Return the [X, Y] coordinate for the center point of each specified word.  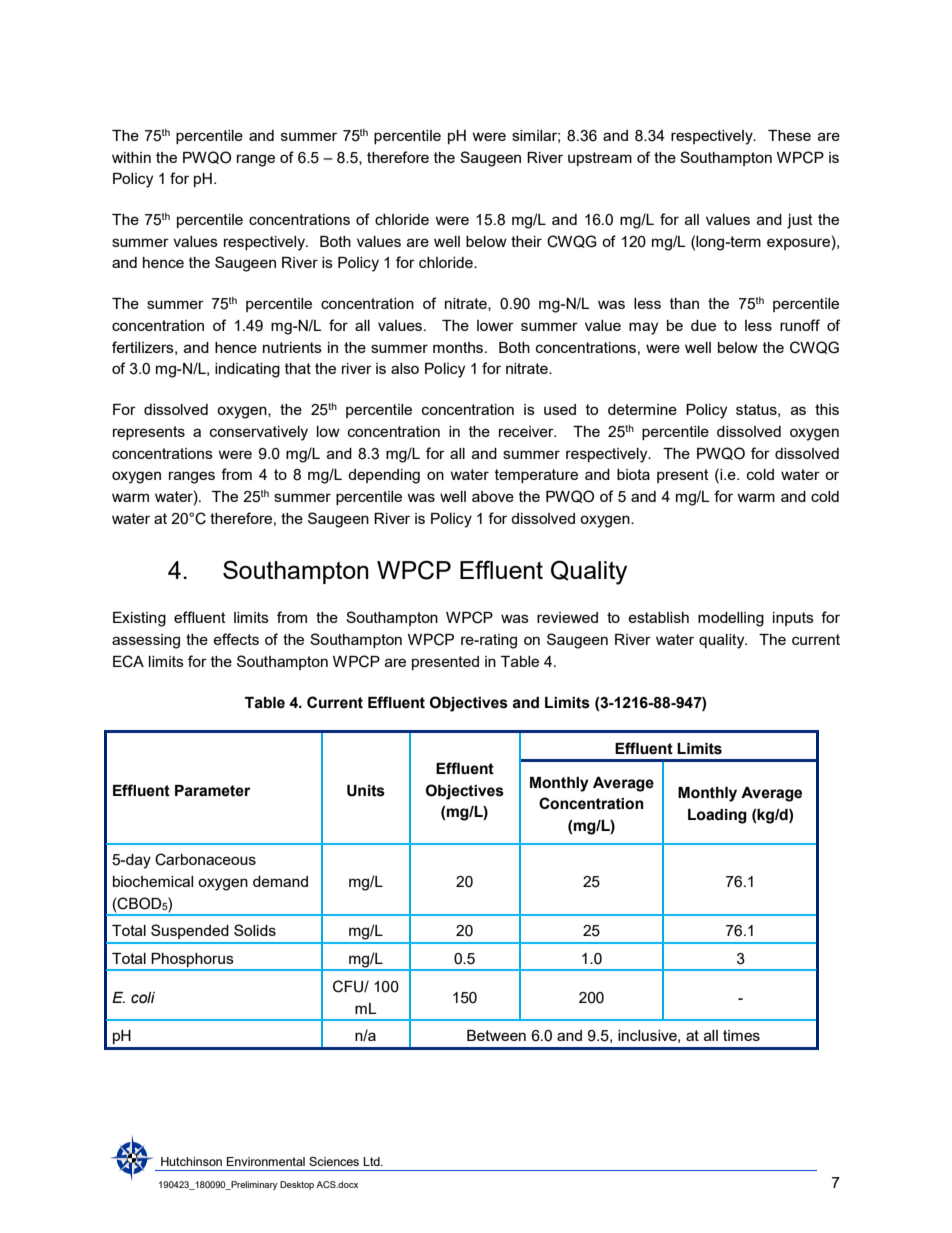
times [741, 1035]
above [493, 496]
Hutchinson [191, 1161]
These [789, 135]
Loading [717, 816]
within [131, 157]
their [526, 241]
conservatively [259, 433]
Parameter [212, 791]
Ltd [372, 1161]
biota [633, 474]
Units [366, 791]
